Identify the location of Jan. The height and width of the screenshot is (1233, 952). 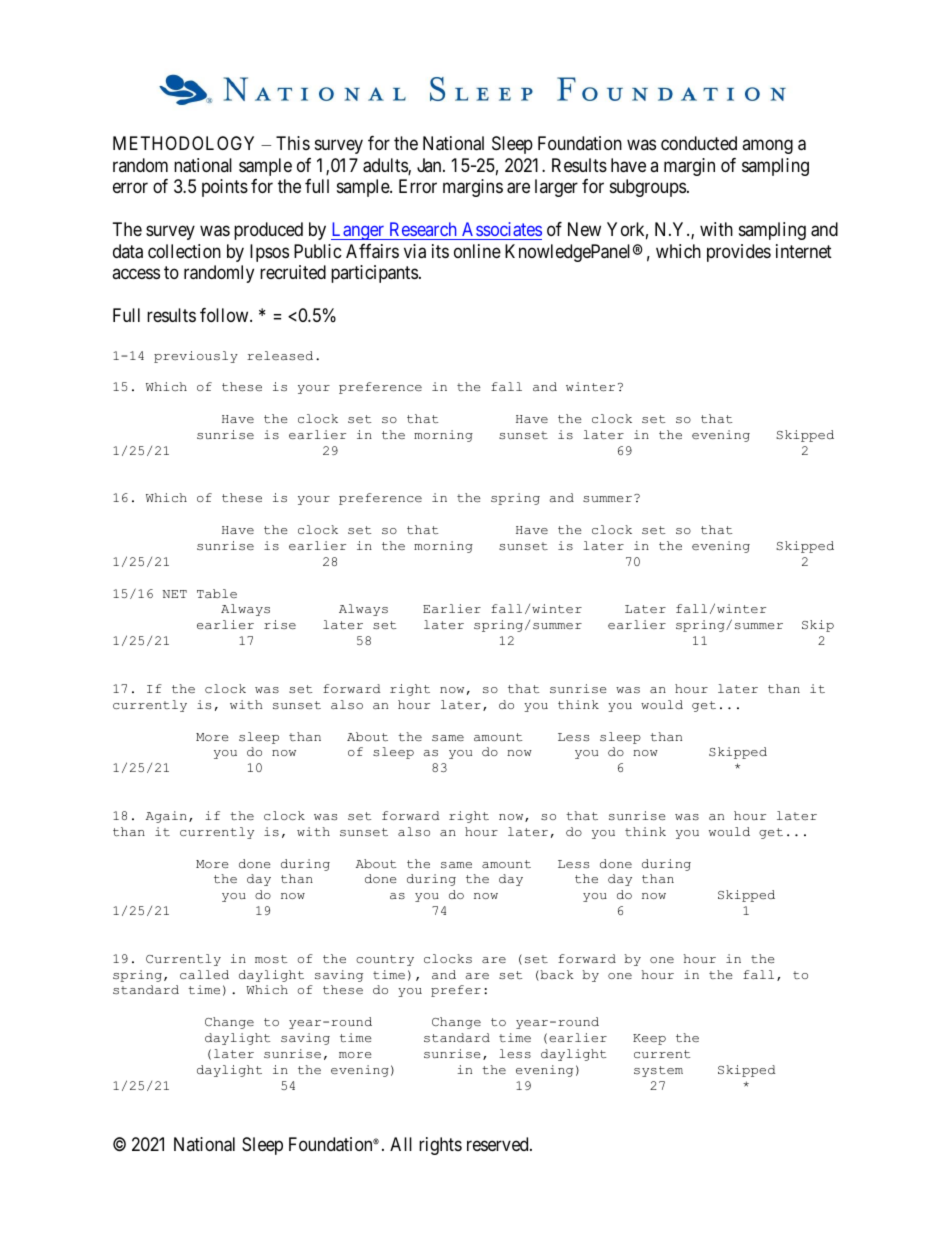
(430, 165).
